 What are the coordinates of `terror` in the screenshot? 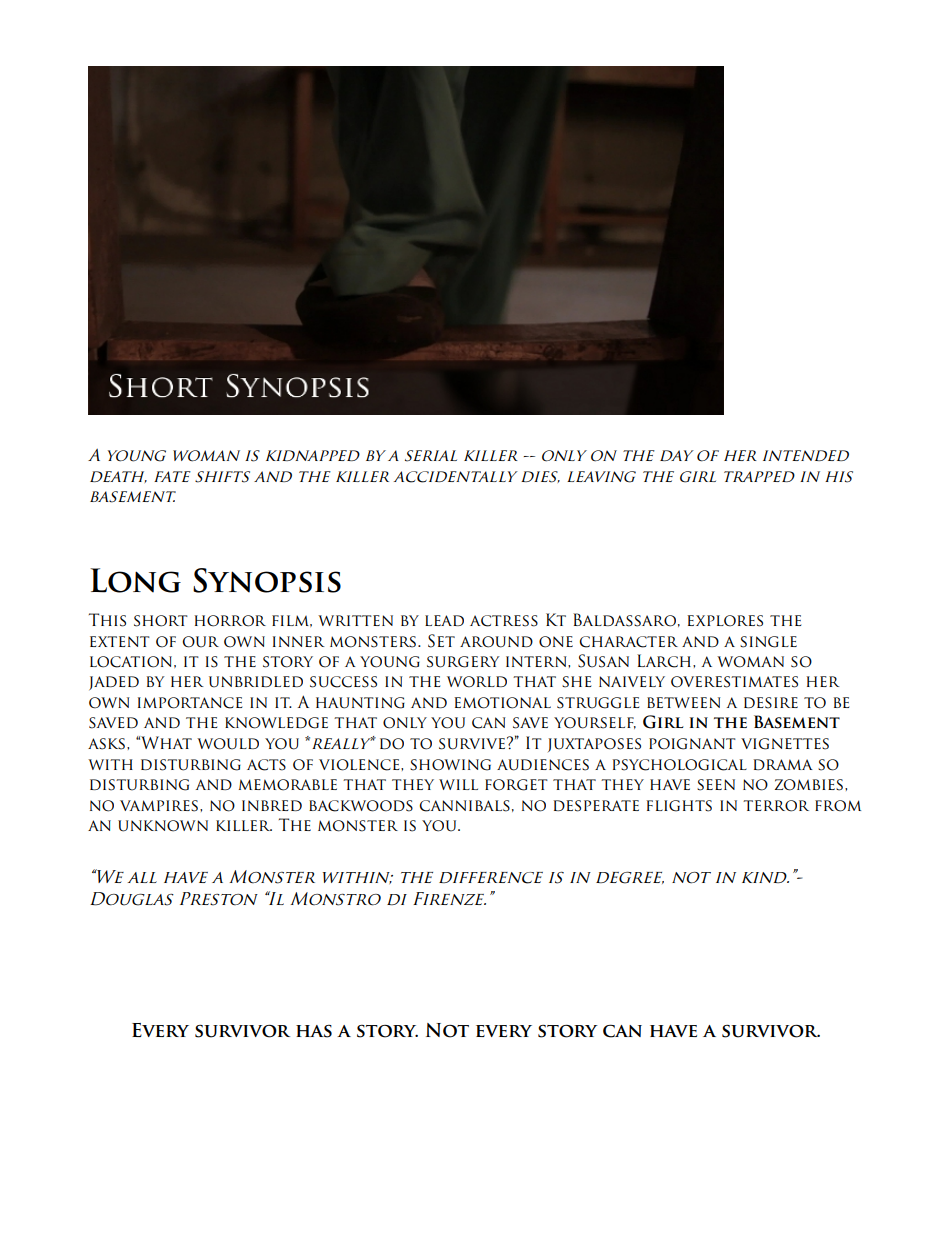 It's located at (776, 806).
